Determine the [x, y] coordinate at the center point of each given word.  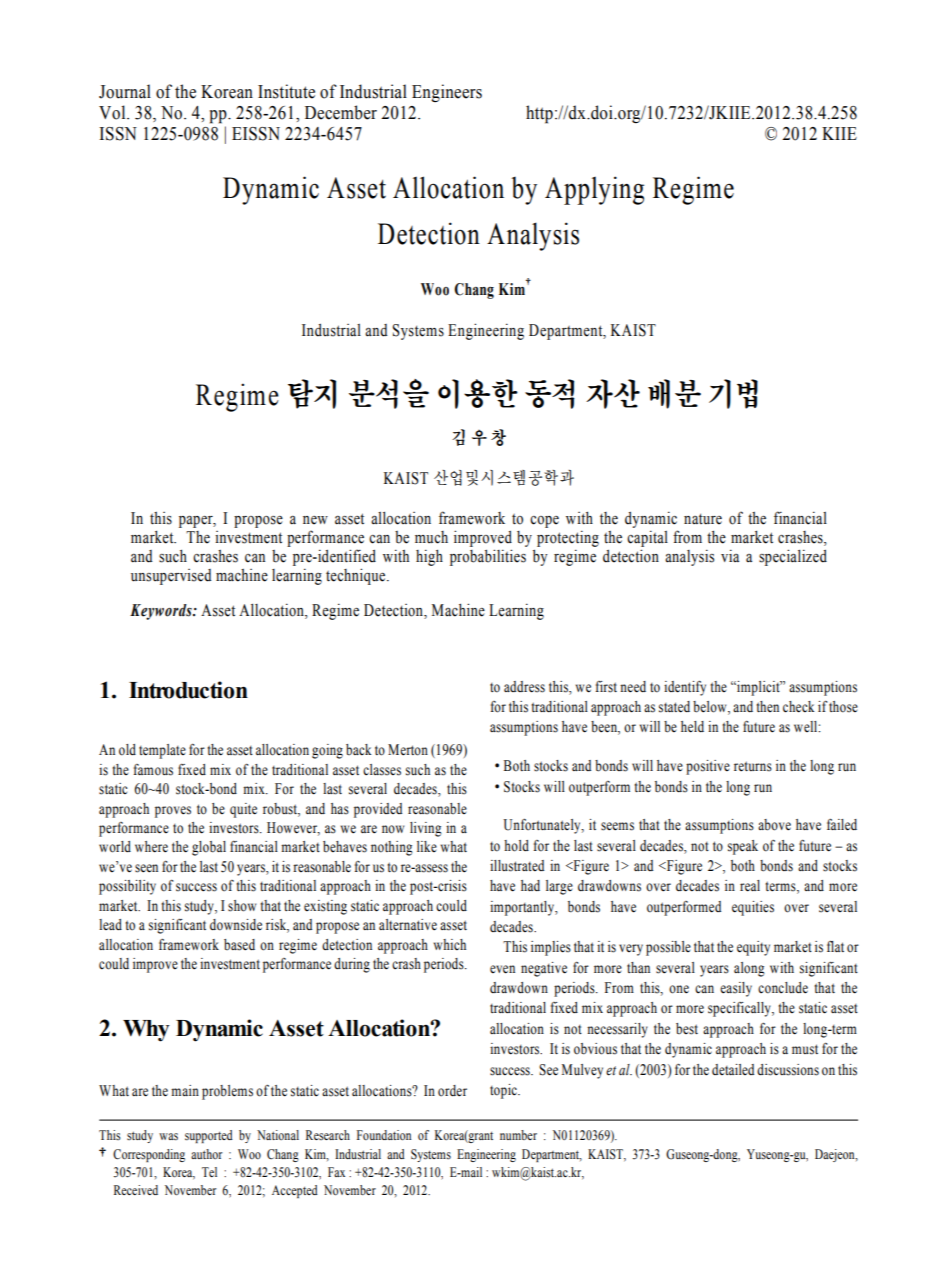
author [206, 1154]
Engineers [447, 93]
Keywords [162, 612]
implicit [758, 688]
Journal [125, 91]
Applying [594, 190]
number [518, 1135]
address [524, 687]
